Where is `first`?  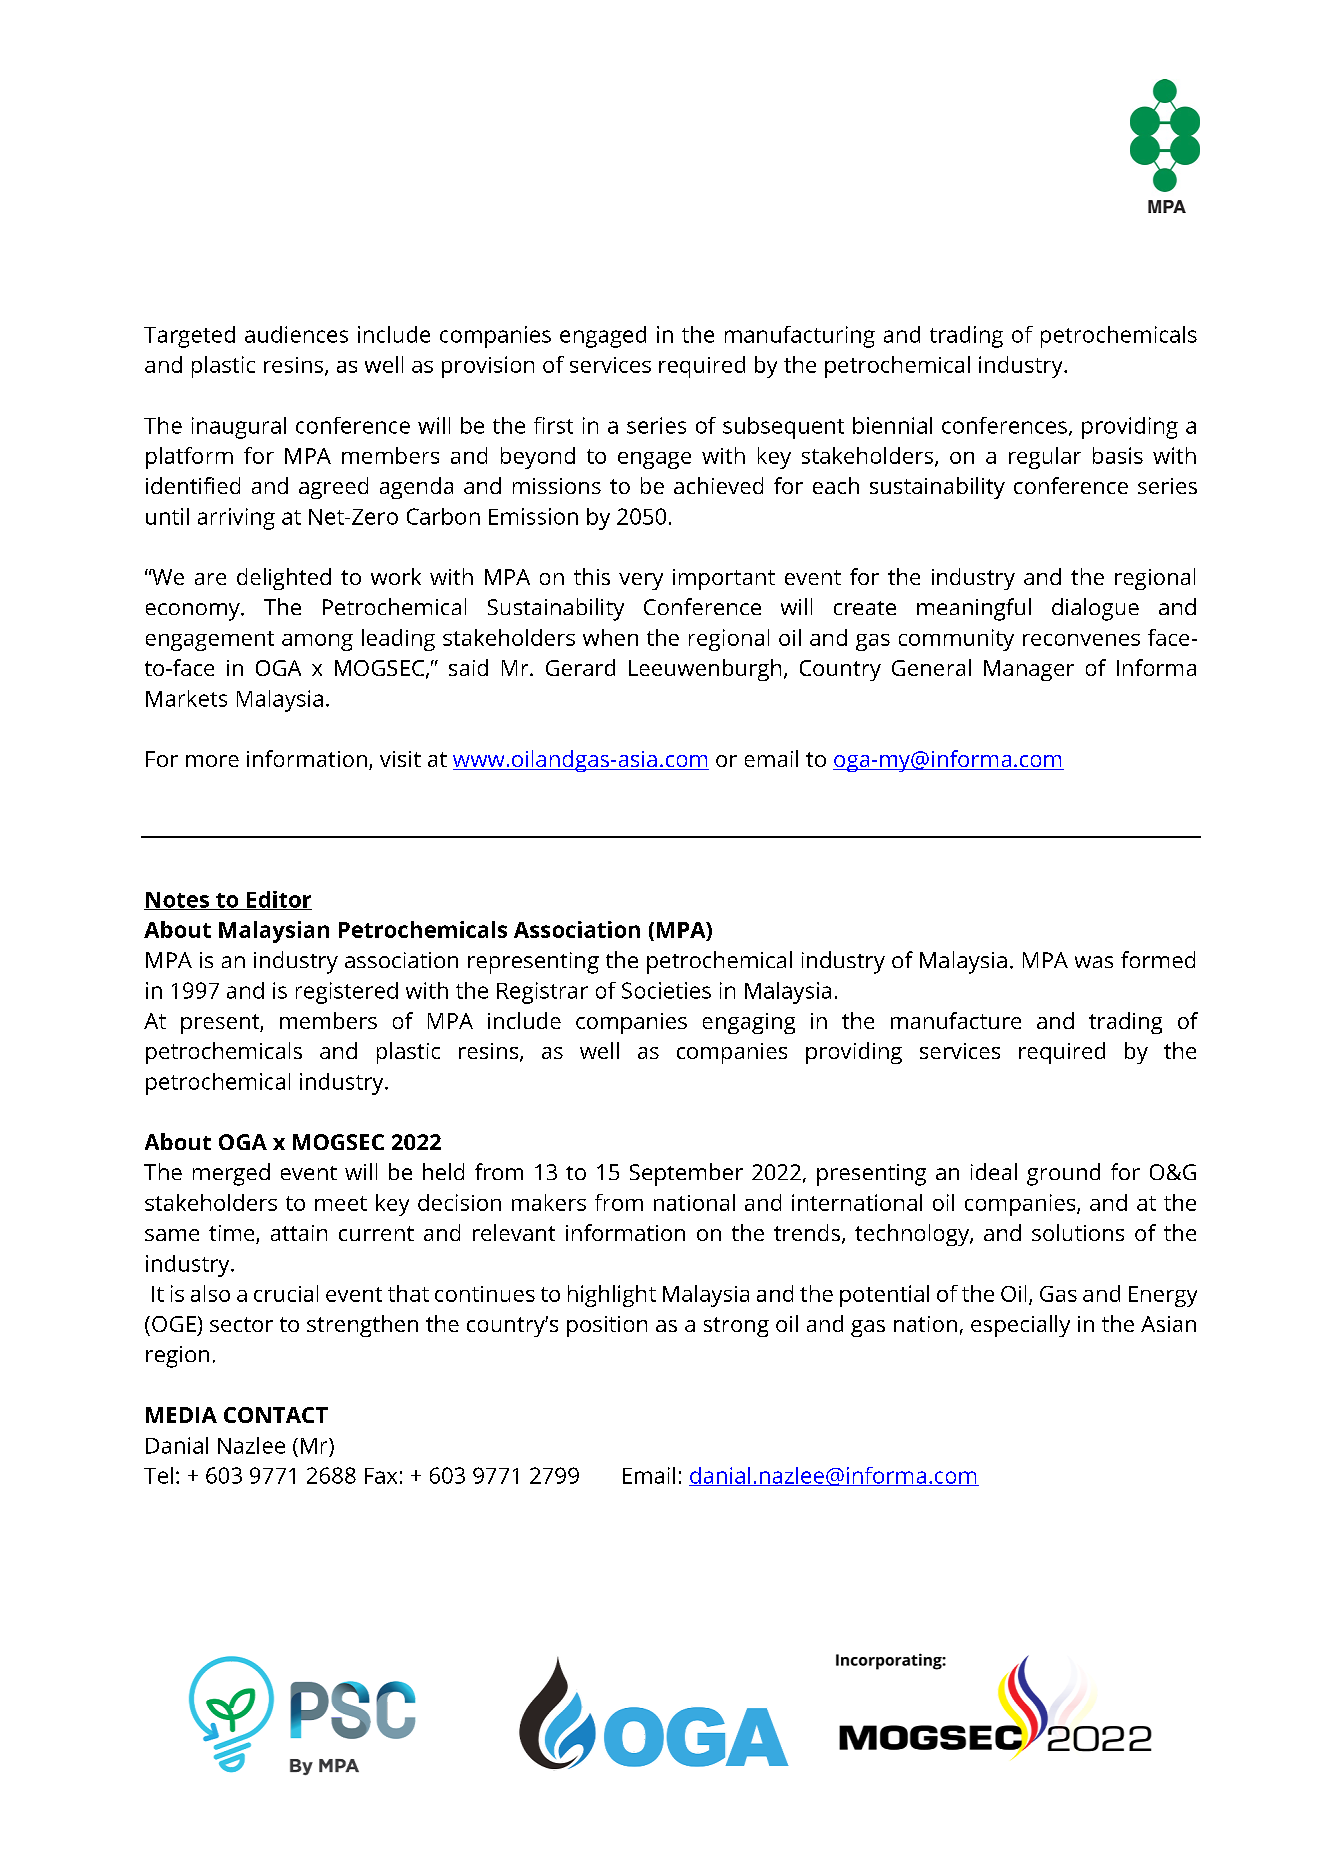 first is located at coordinates (553, 425).
